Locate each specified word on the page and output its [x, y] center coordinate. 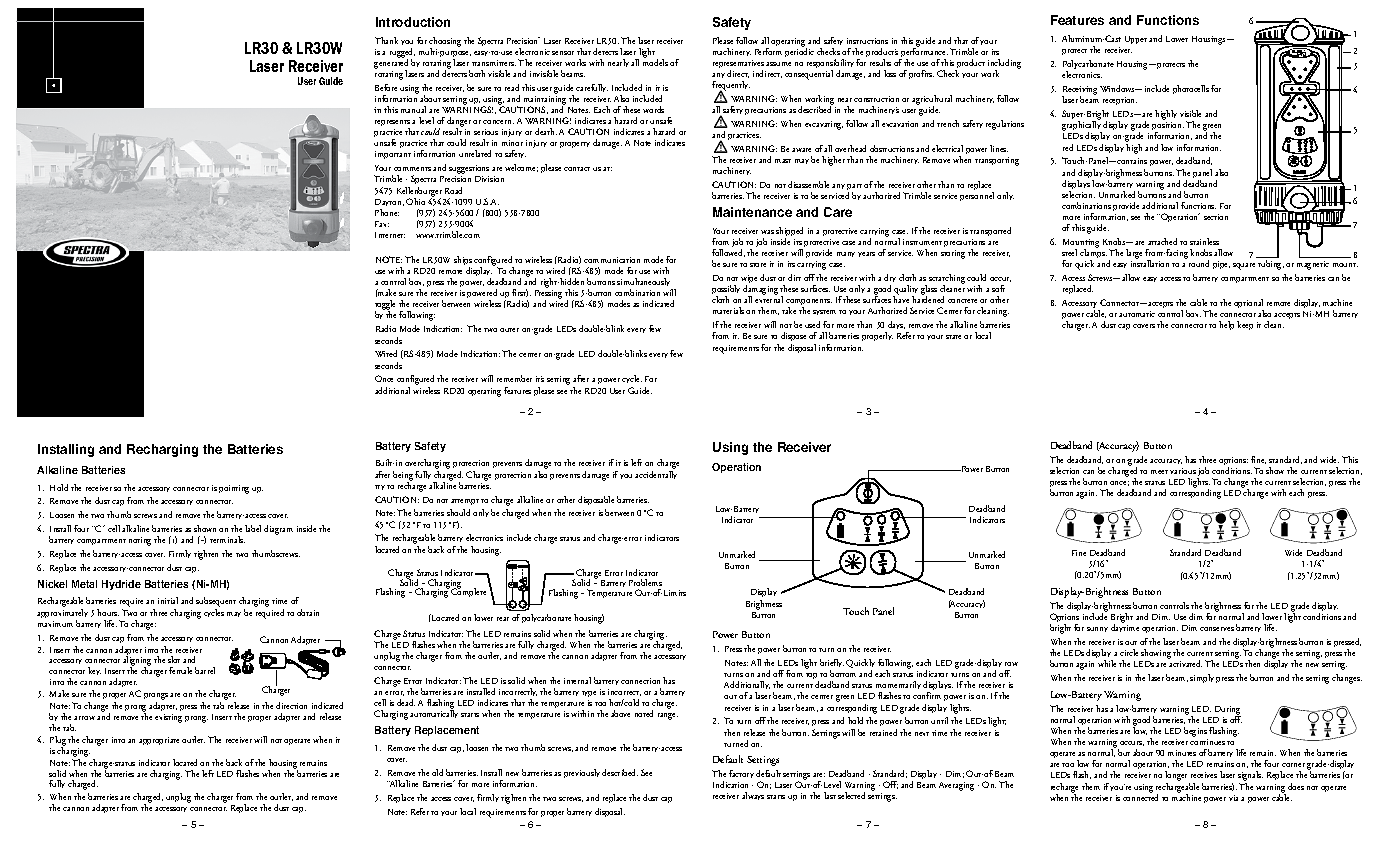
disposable [596, 500]
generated [391, 64]
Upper [1136, 40]
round [1199, 263]
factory [741, 776]
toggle [385, 306]
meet [1159, 472]
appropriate [159, 741]
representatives [738, 65]
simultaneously [645, 284]
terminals [227, 539]
